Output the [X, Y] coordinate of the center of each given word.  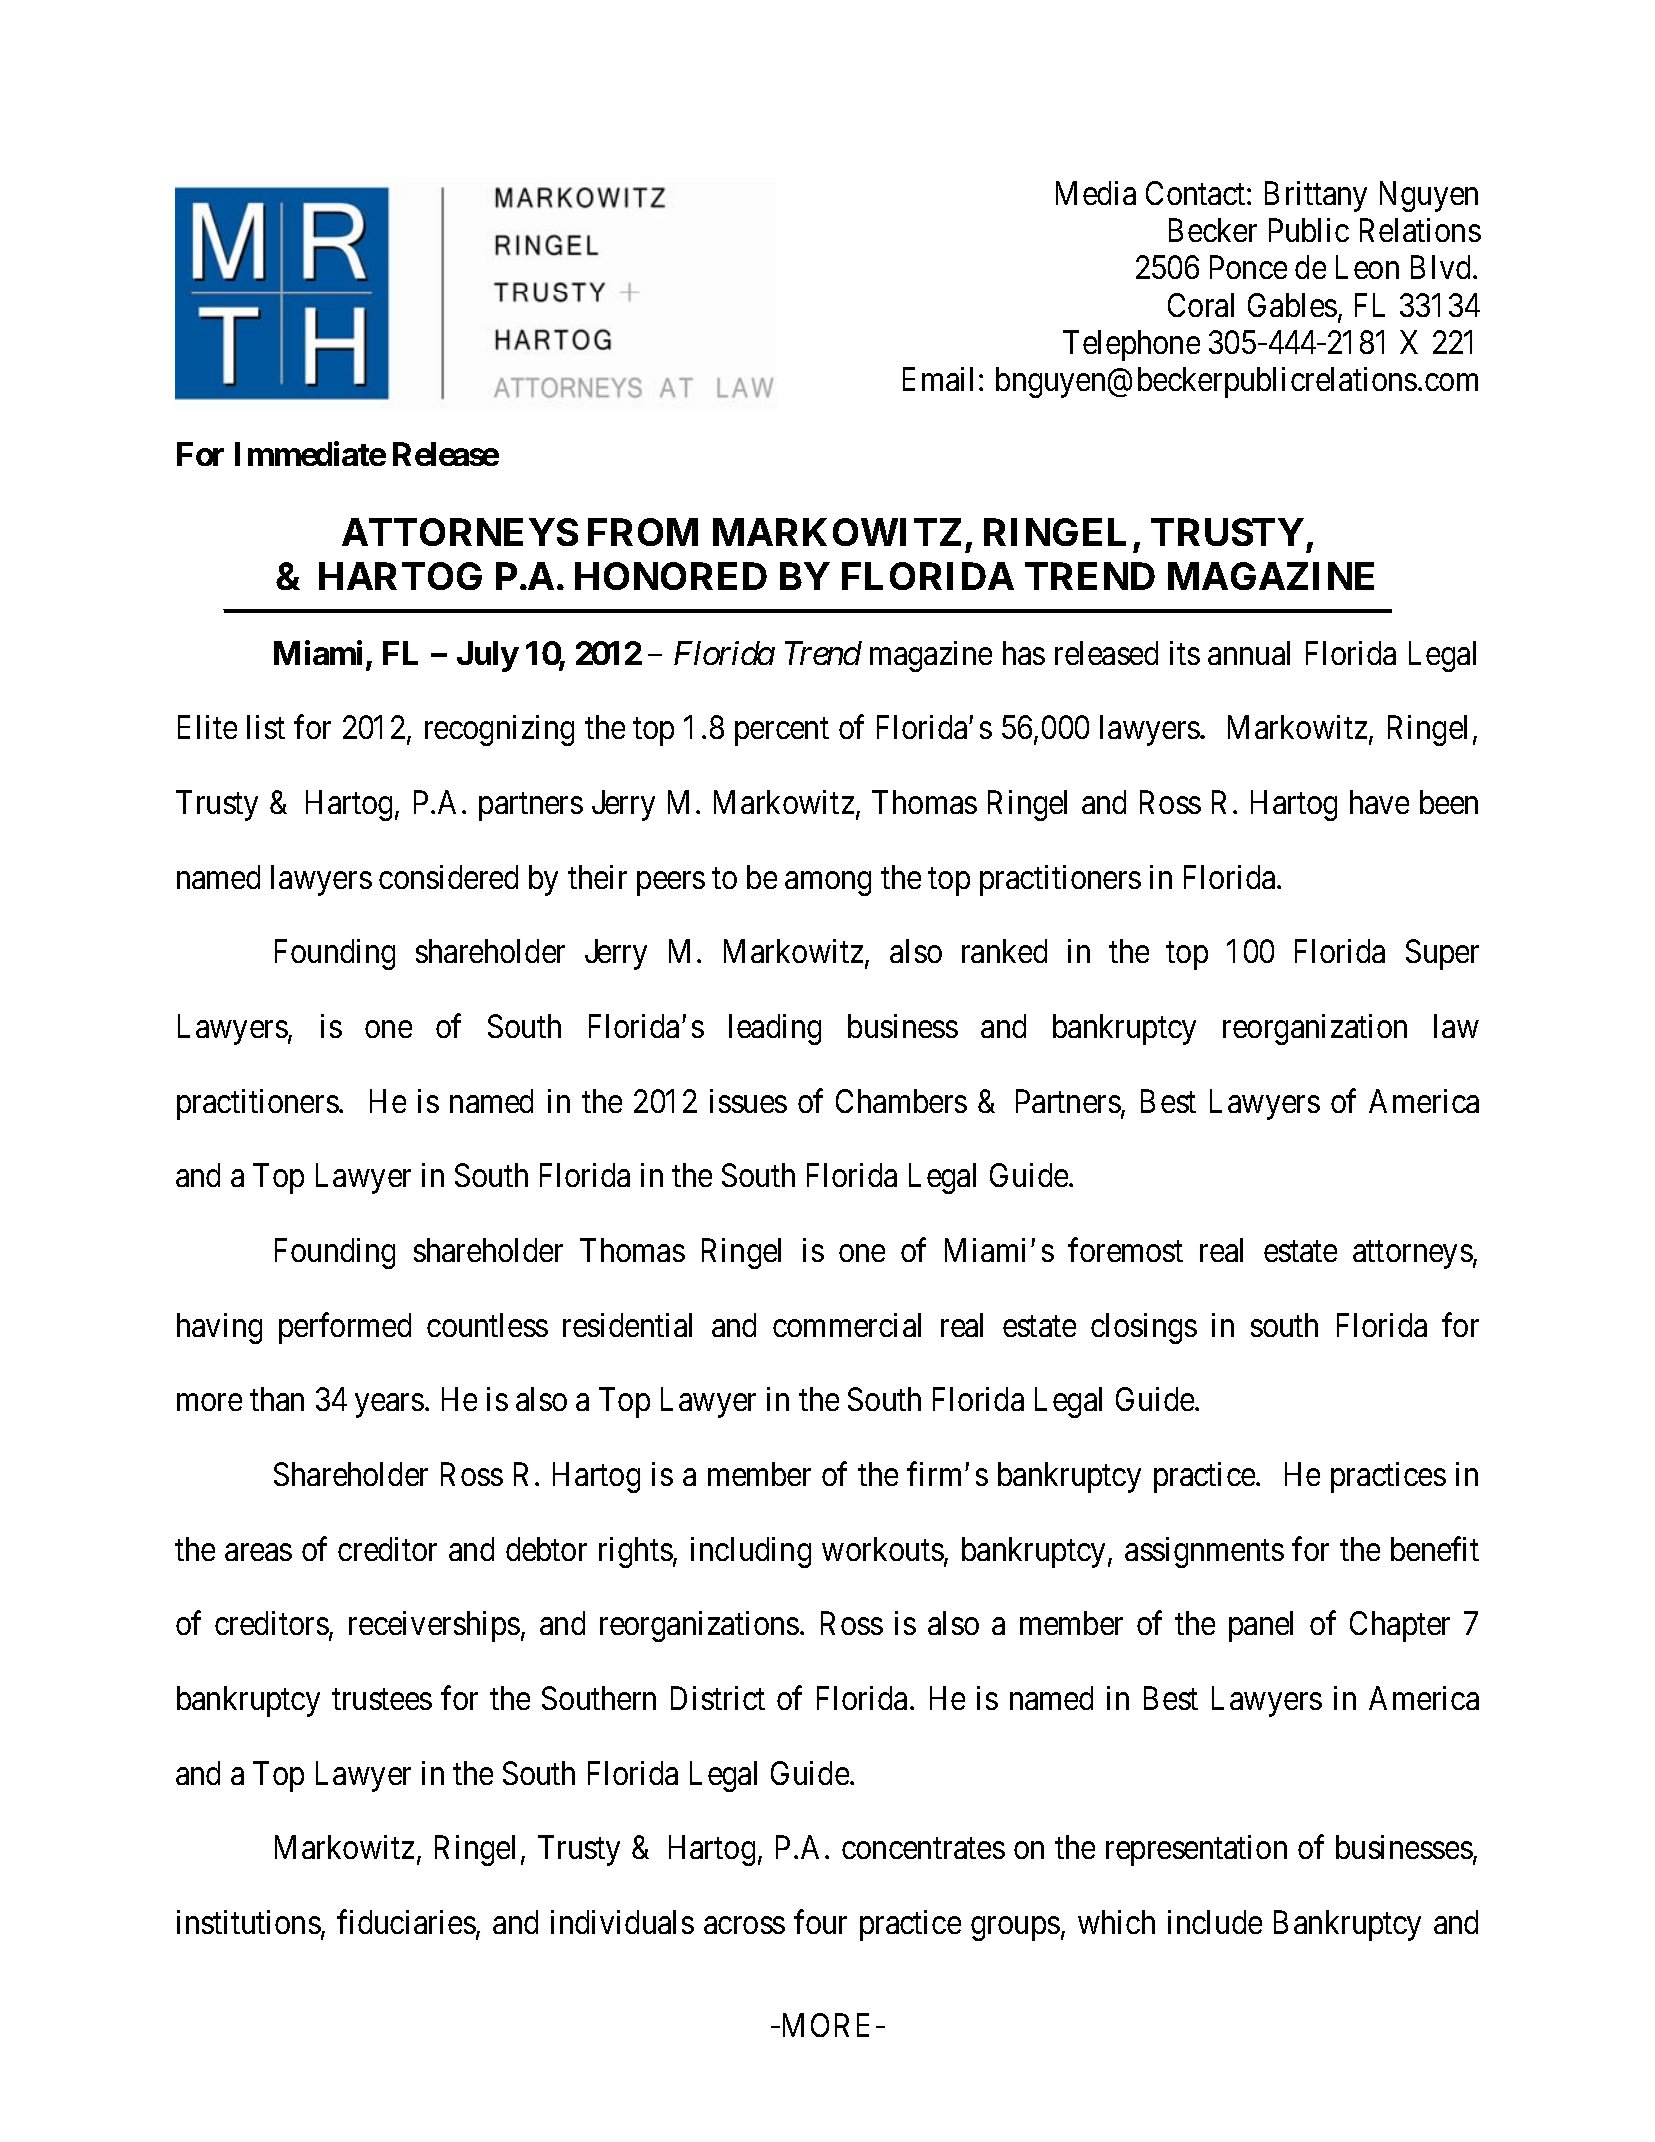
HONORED [671, 576]
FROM [643, 532]
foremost [1125, 1250]
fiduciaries [406, 1922]
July [487, 656]
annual [1249, 653]
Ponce [1248, 267]
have [1379, 802]
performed [345, 1328]
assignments [1204, 1552]
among [828, 884]
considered [448, 877]
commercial [847, 1325]
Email [938, 379]
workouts [883, 1549]
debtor [546, 1549]
